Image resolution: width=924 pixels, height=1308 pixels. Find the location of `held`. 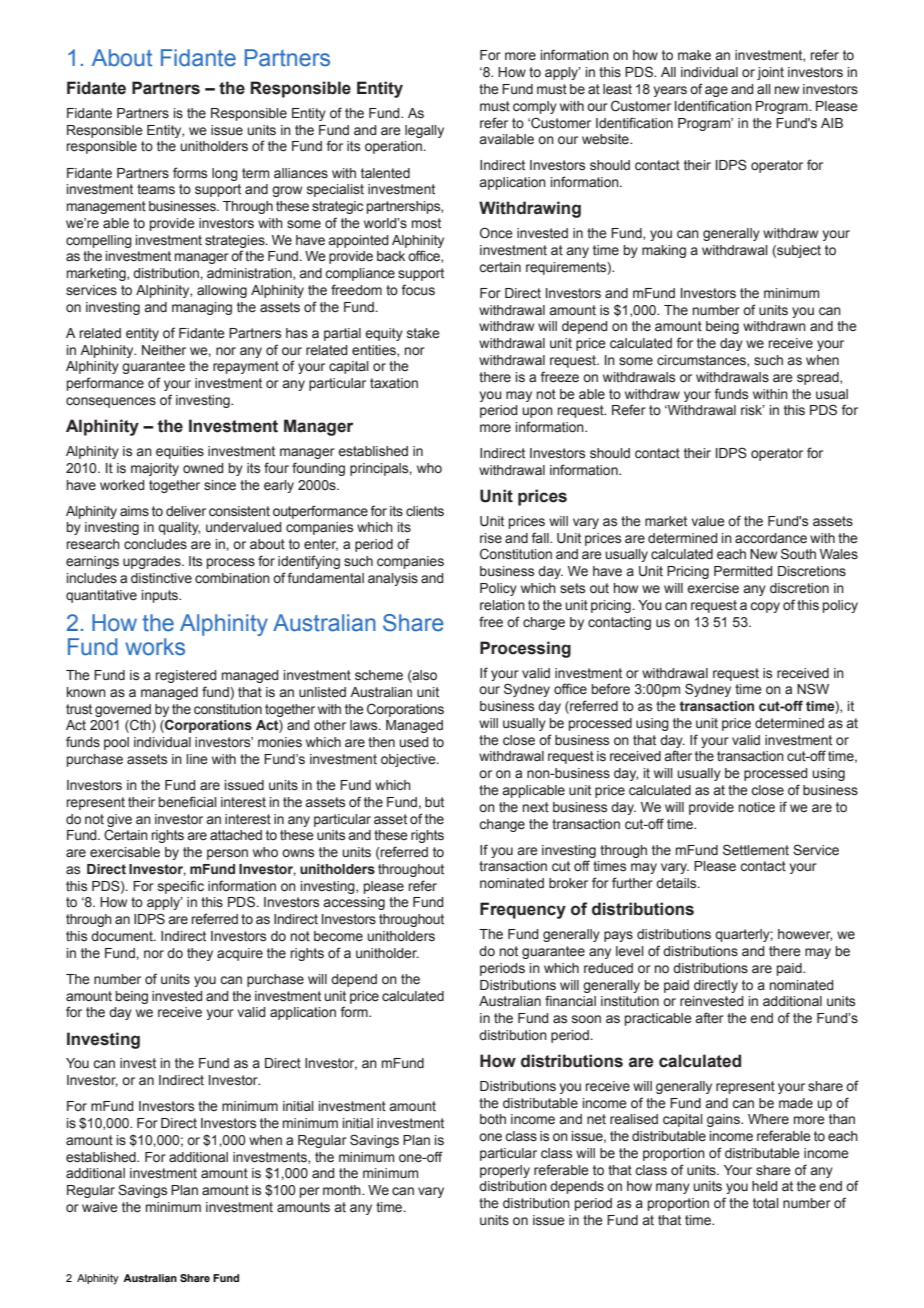

held is located at coordinates (765, 1186).
